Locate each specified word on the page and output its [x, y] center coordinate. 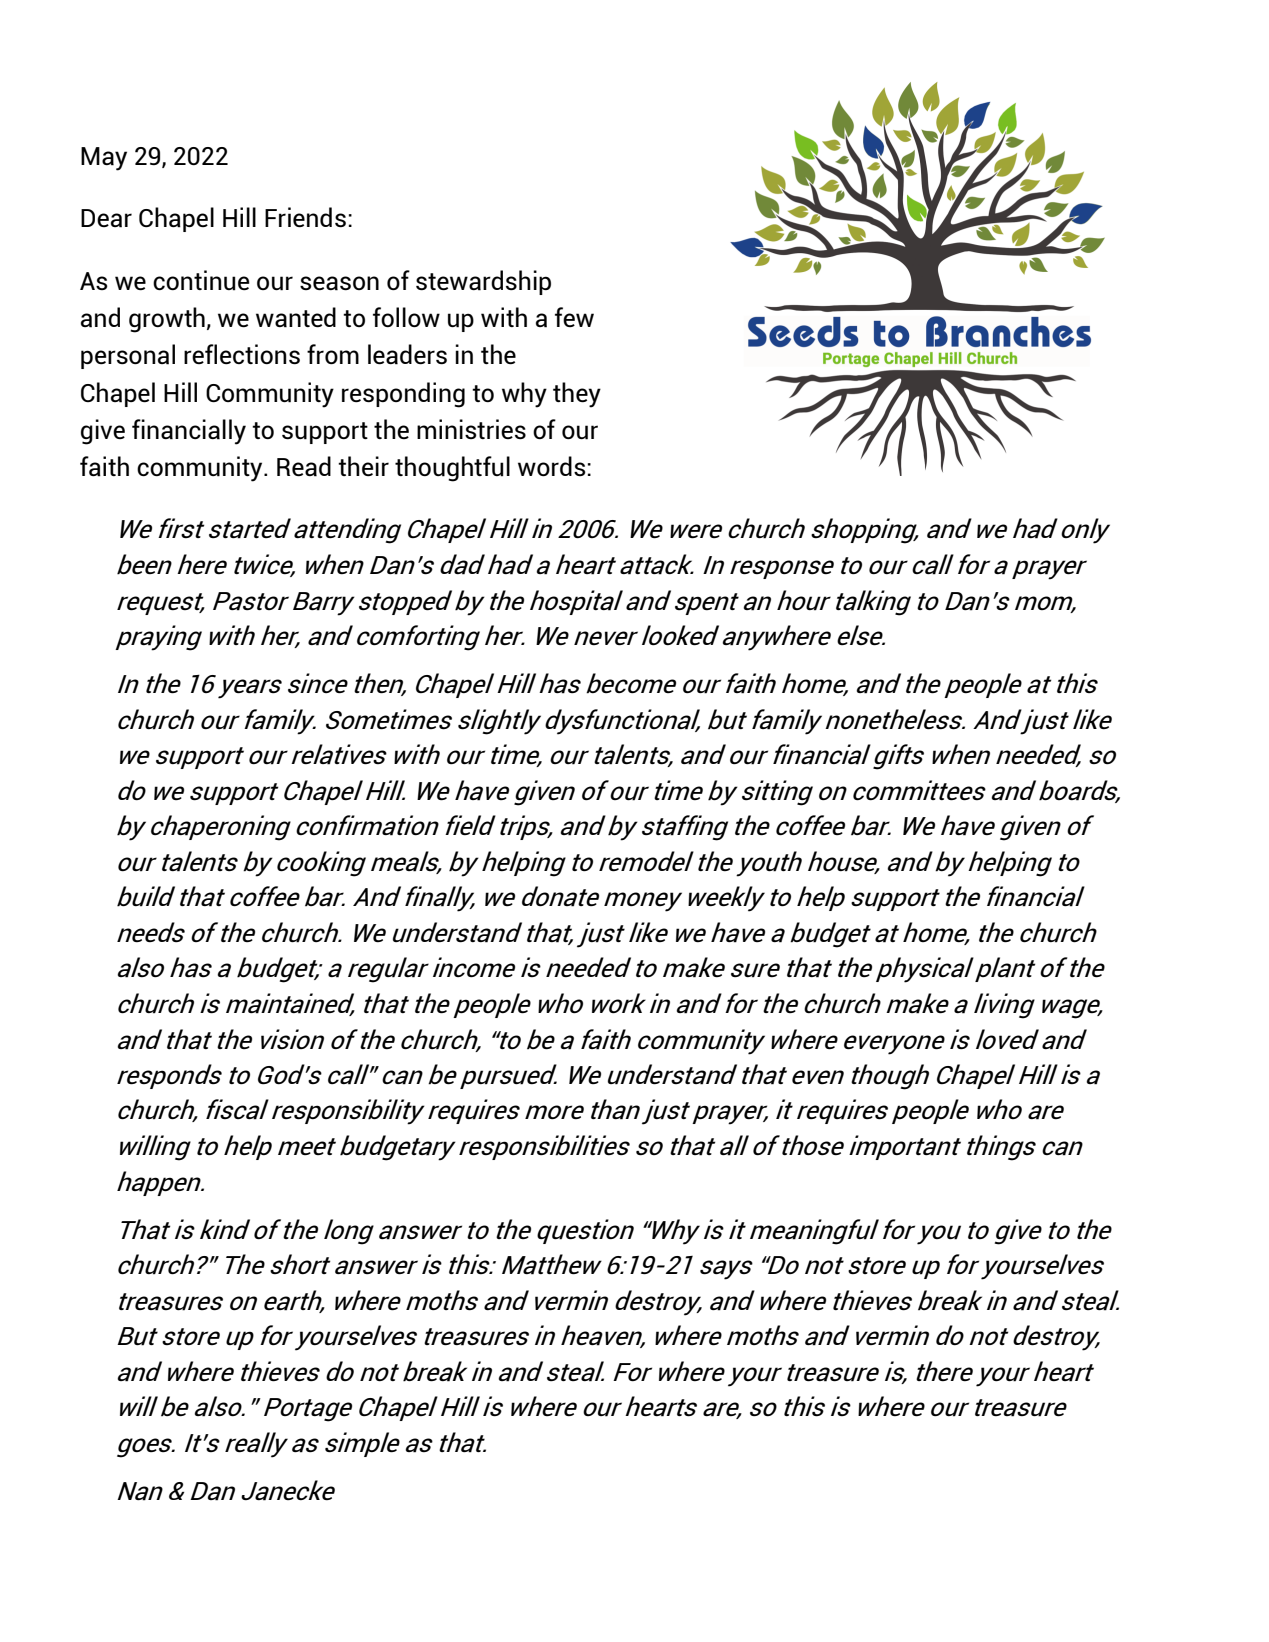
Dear [106, 218]
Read [304, 466]
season [339, 283]
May [104, 159]
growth [167, 320]
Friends [305, 217]
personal [128, 356]
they [577, 395]
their [363, 466]
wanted [296, 317]
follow [406, 317]
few [574, 317]
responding [403, 395]
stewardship [483, 282]
